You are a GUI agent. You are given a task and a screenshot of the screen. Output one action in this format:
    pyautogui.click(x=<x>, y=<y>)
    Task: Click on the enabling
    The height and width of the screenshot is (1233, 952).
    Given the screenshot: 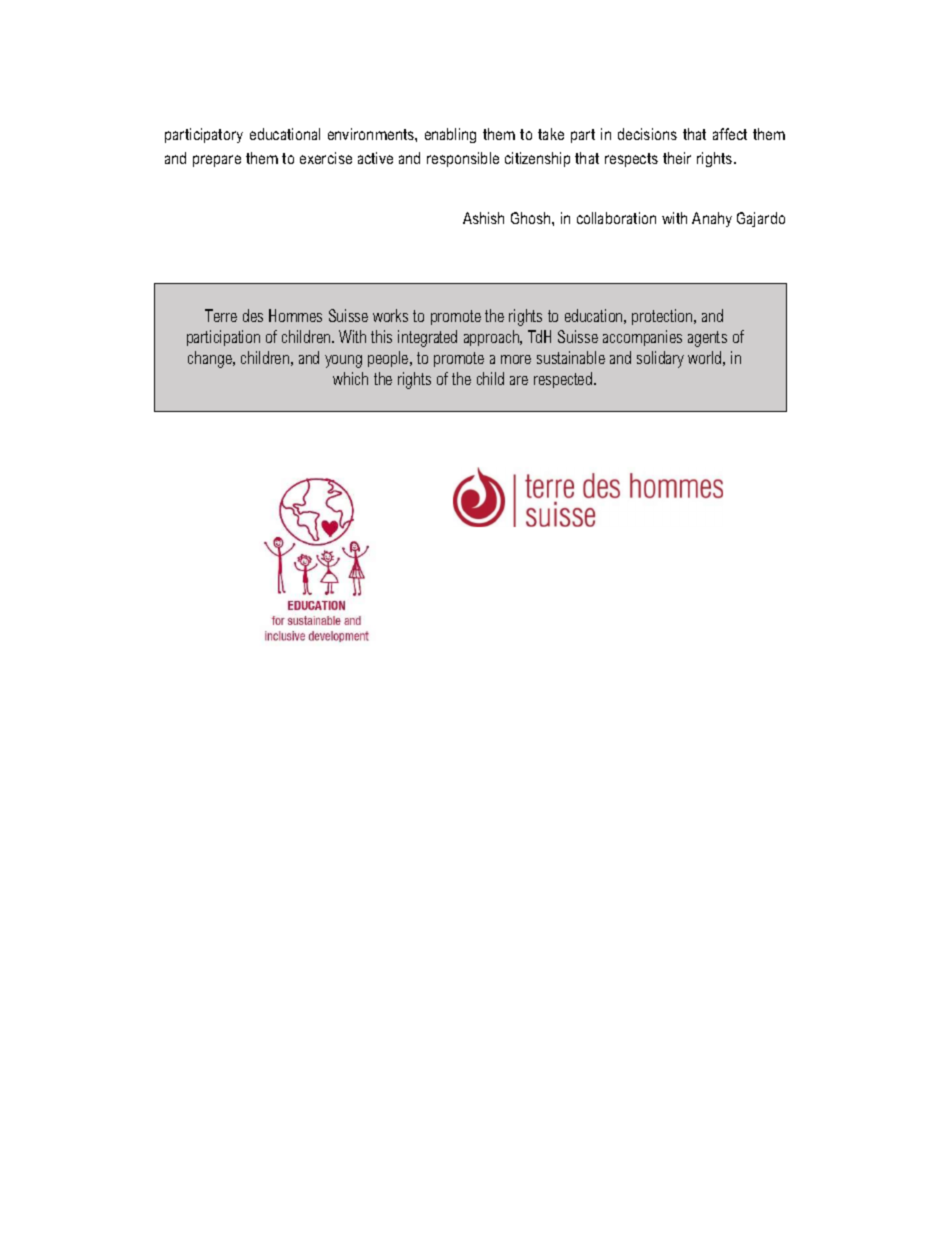 What is the action you would take?
    pyautogui.click(x=450, y=135)
